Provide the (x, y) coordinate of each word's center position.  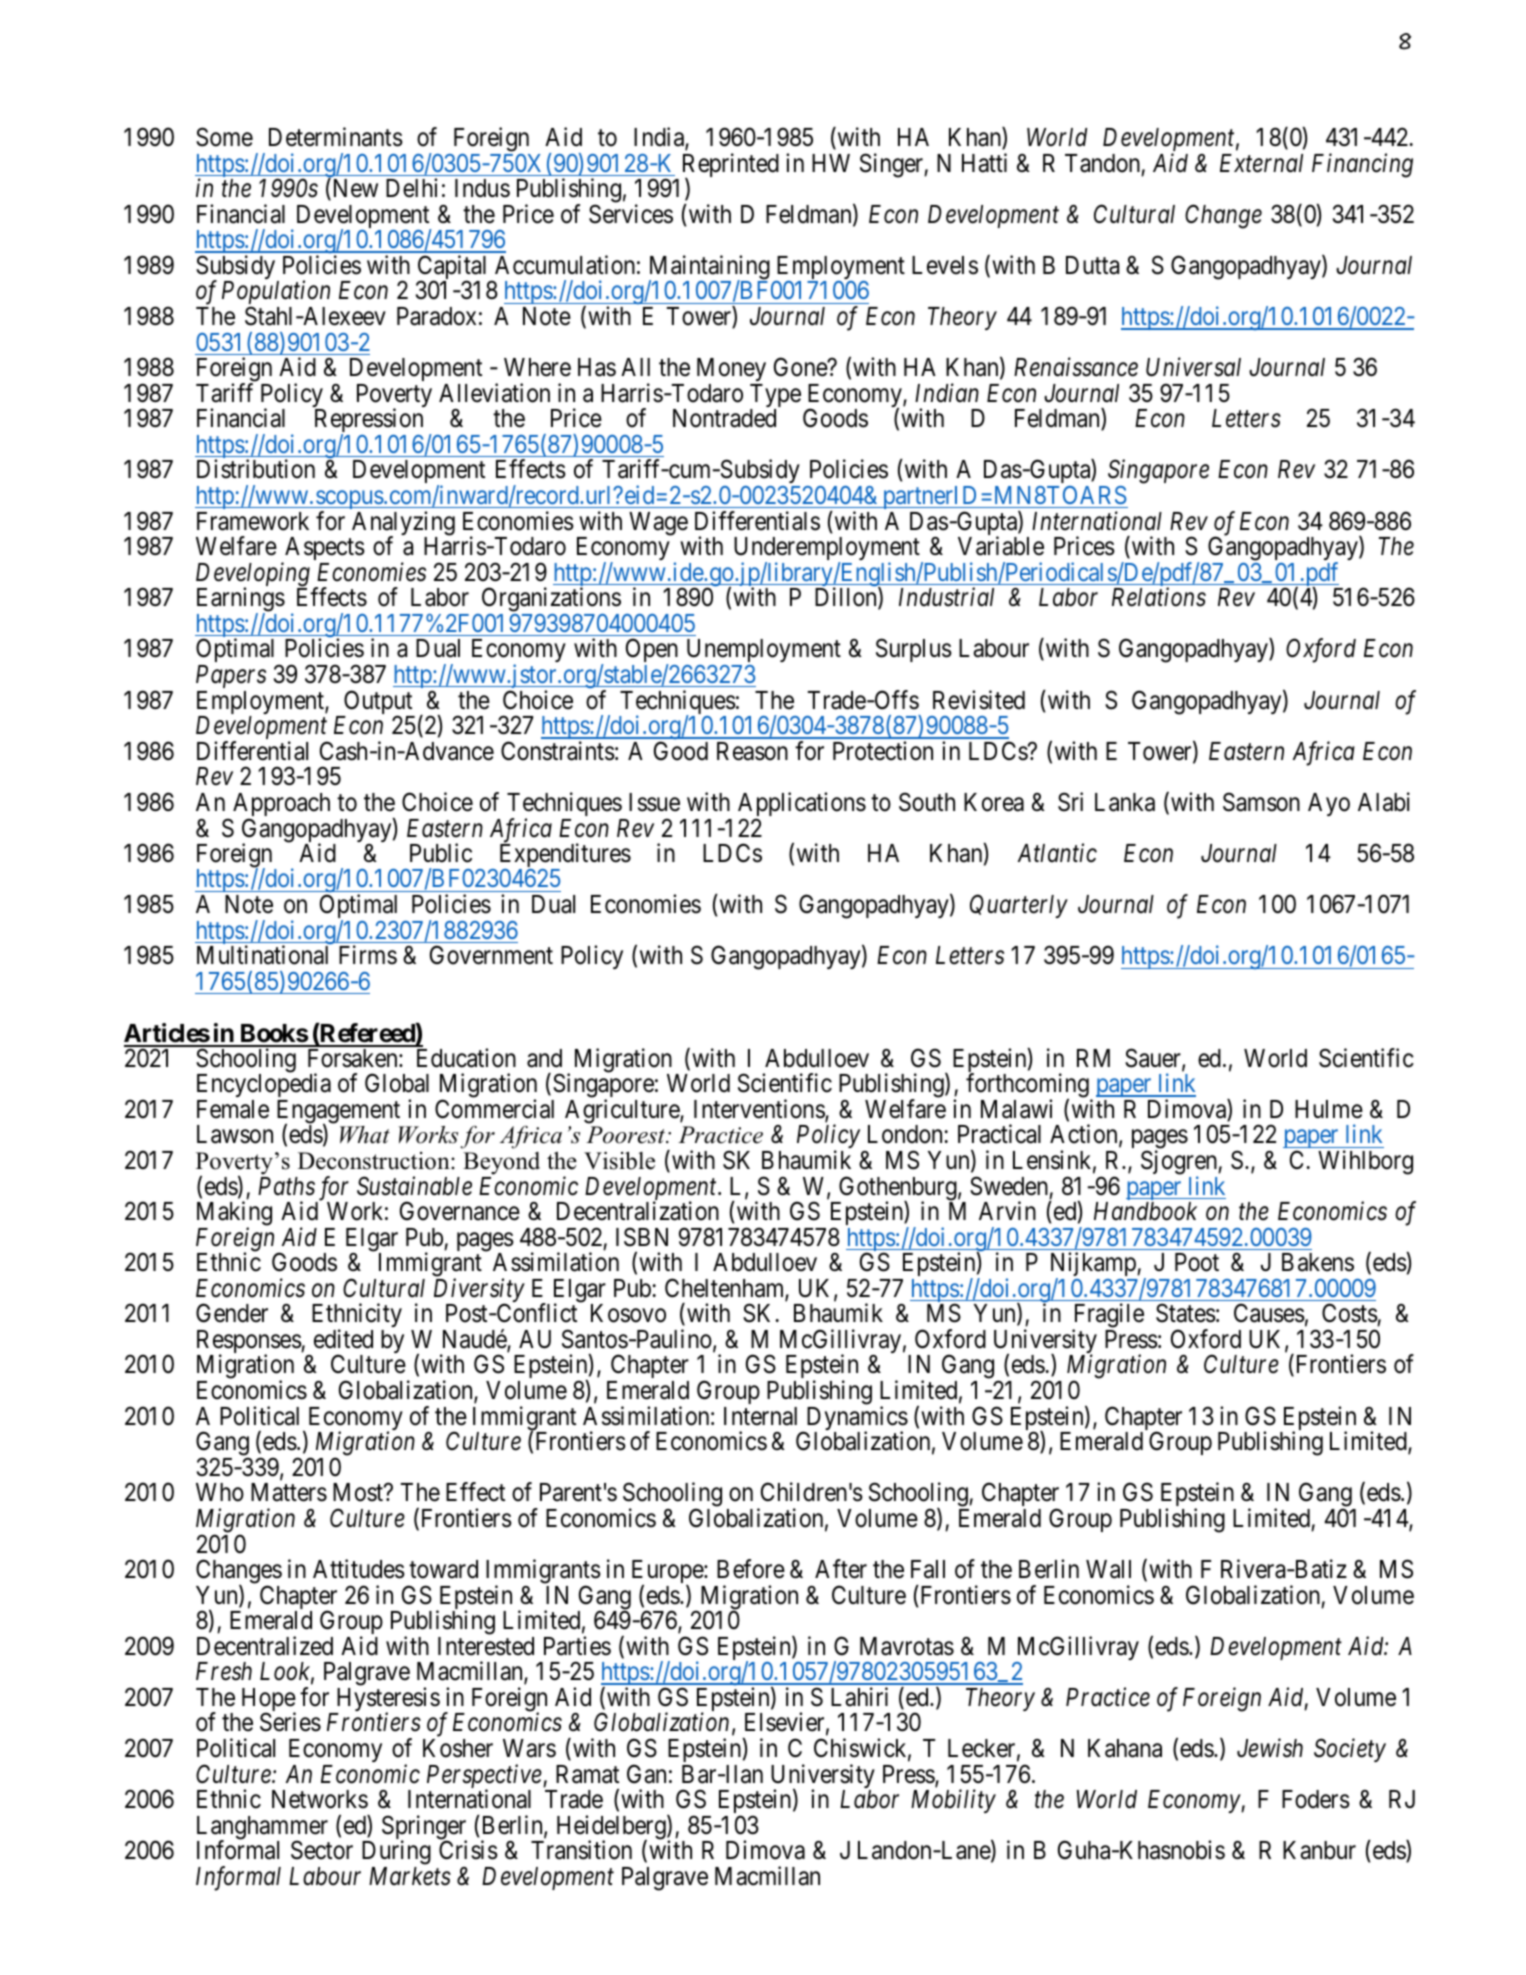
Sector (322, 1850)
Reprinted (731, 166)
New (354, 189)
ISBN (642, 1237)
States (1186, 1313)
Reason (752, 751)
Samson (1261, 802)
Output (378, 703)
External (1261, 163)
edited (343, 1339)
